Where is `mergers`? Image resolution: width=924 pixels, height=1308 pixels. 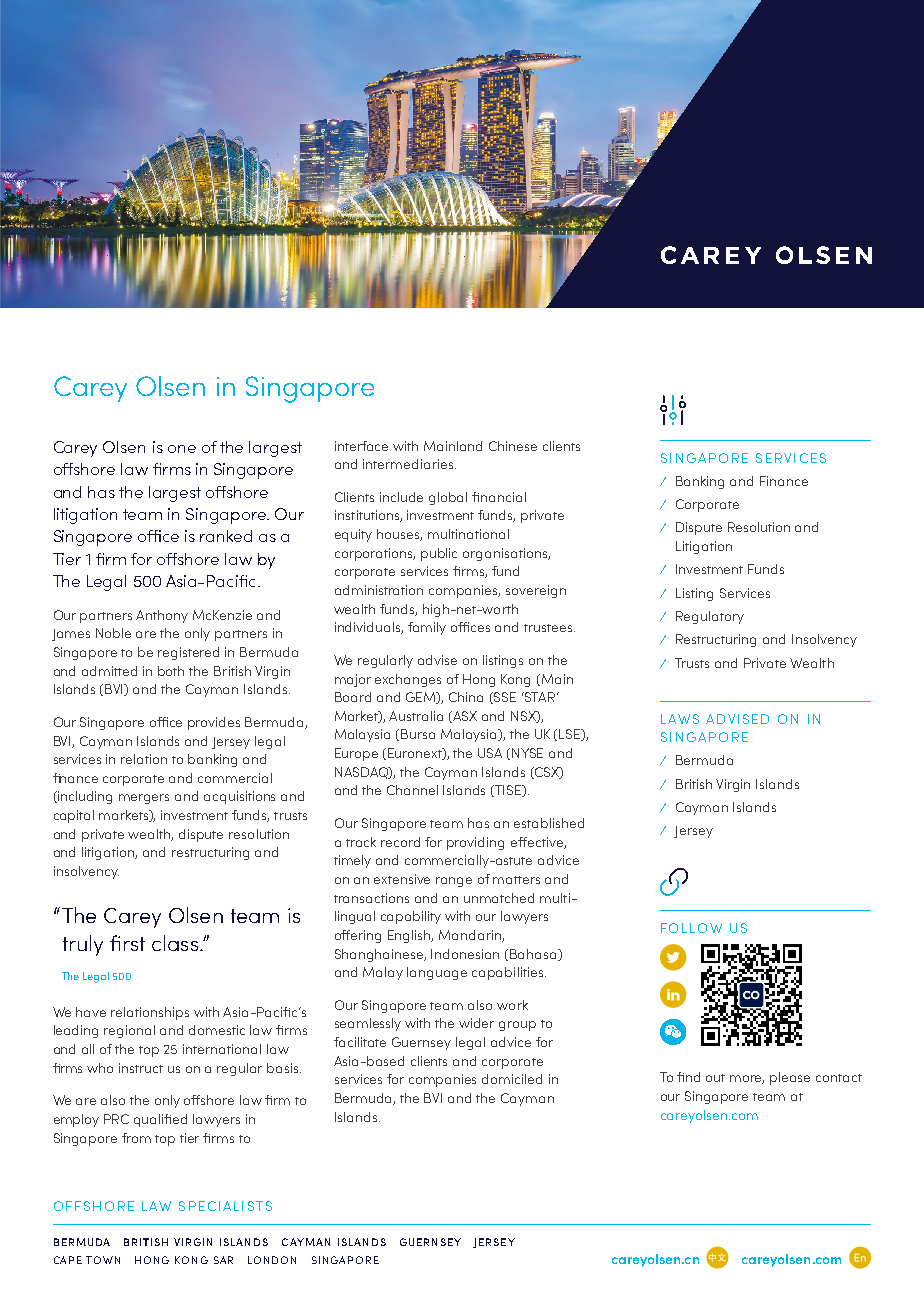
mergers is located at coordinates (144, 799).
